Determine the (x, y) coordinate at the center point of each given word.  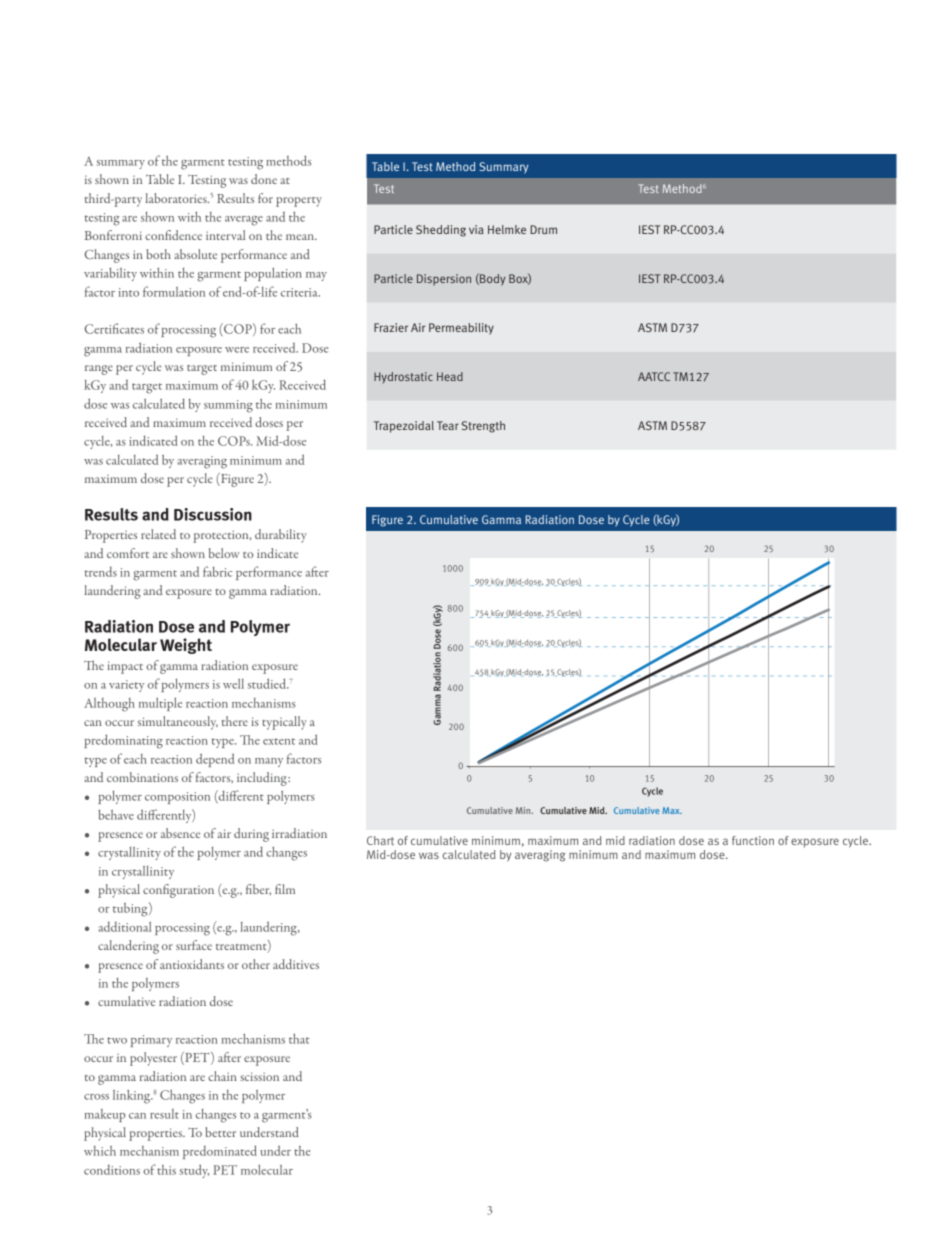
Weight (186, 646)
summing (228, 406)
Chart (380, 840)
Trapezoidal (404, 427)
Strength (483, 427)
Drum (544, 229)
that (299, 1039)
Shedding (441, 231)
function (753, 840)
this (166, 1170)
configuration (178, 891)
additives (296, 964)
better (220, 1132)
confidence (173, 235)
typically (284, 723)
